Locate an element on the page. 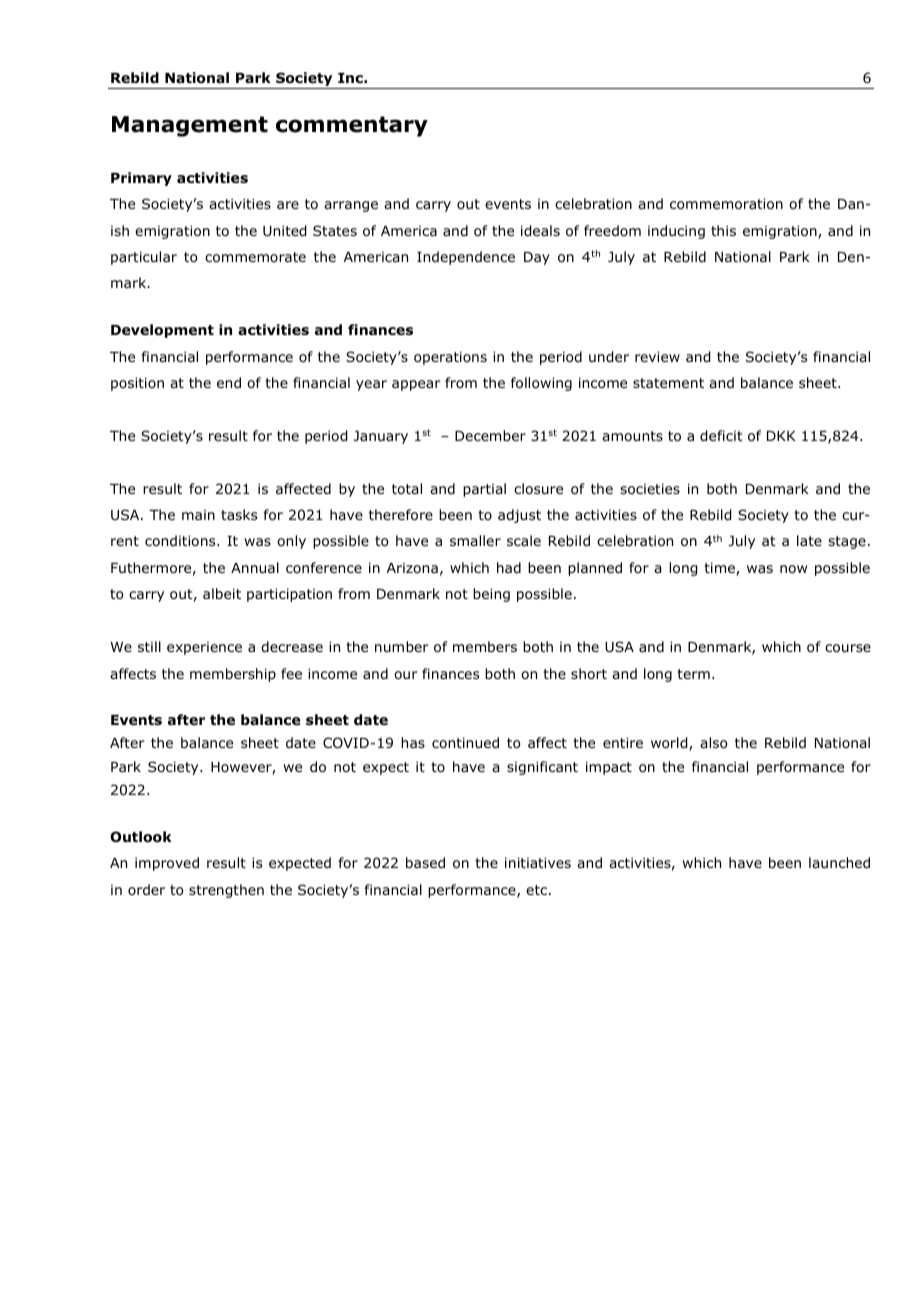 This image has width=924, height=1308. tasks is located at coordinates (239, 514).
